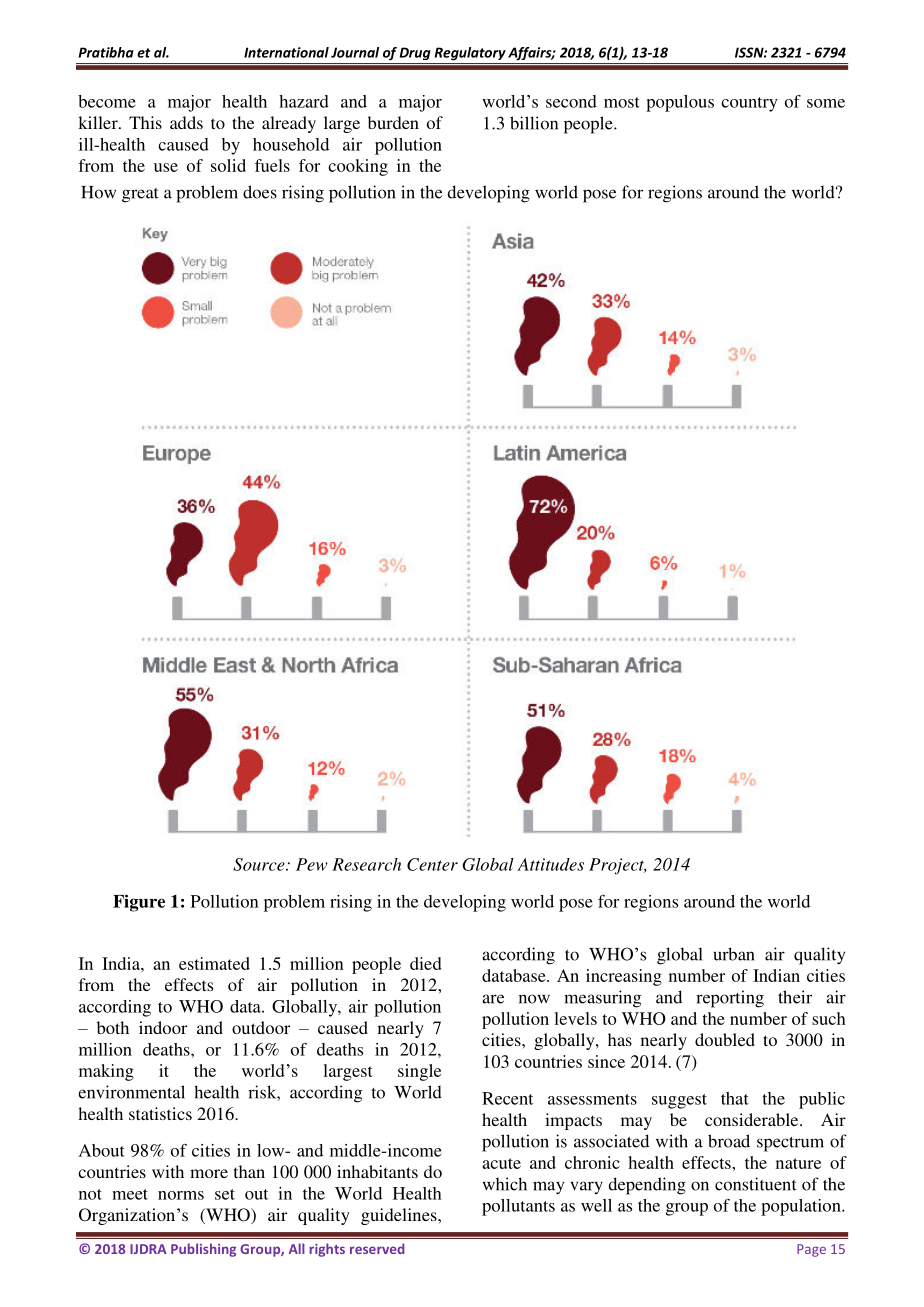 This screenshot has height=1307, width=924. I want to click on cooking, so click(358, 167).
